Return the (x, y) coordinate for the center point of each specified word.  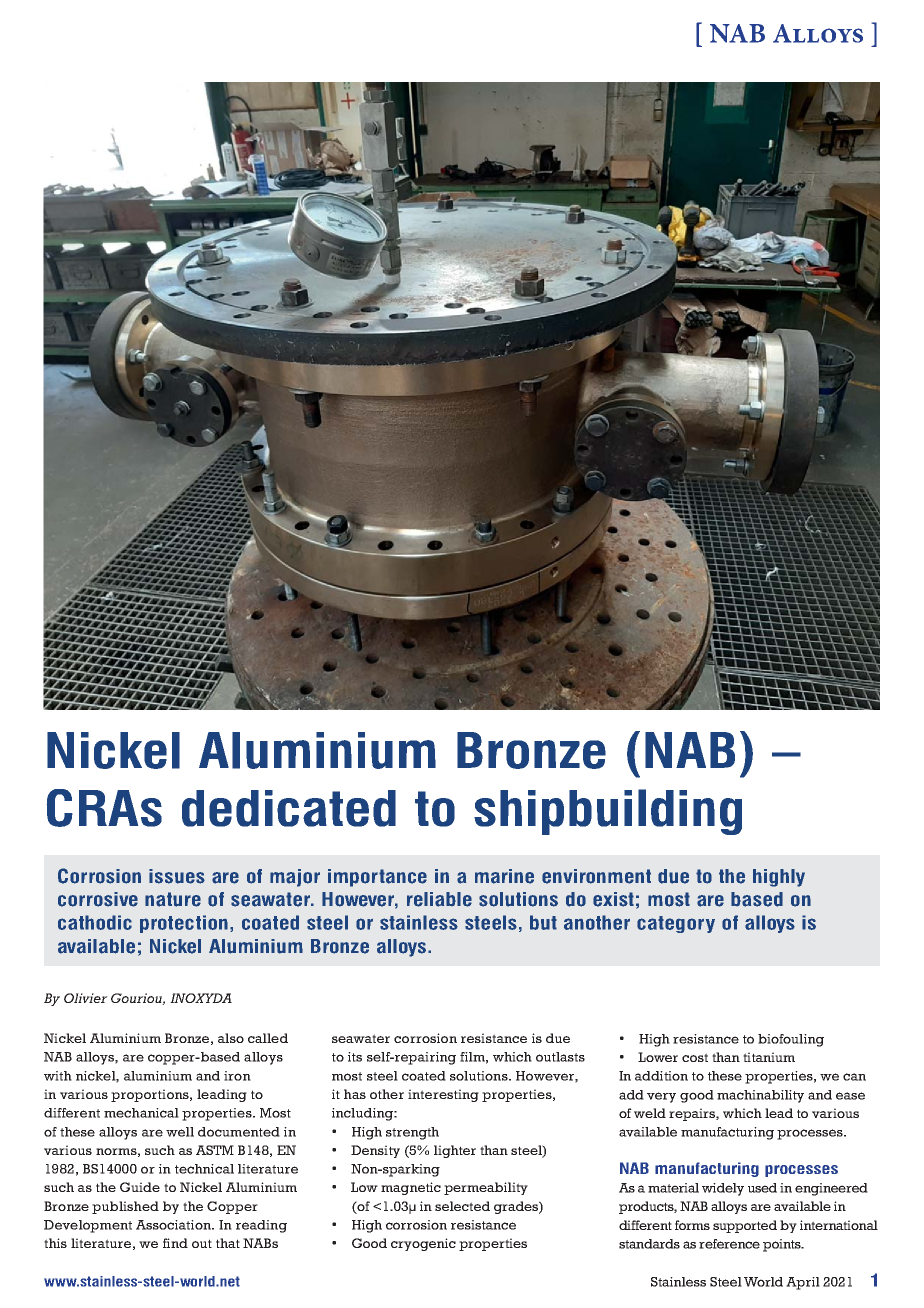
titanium (769, 1057)
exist (613, 899)
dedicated (289, 808)
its (355, 1057)
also (231, 1038)
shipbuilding (608, 812)
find (175, 1243)
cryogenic (423, 1244)
